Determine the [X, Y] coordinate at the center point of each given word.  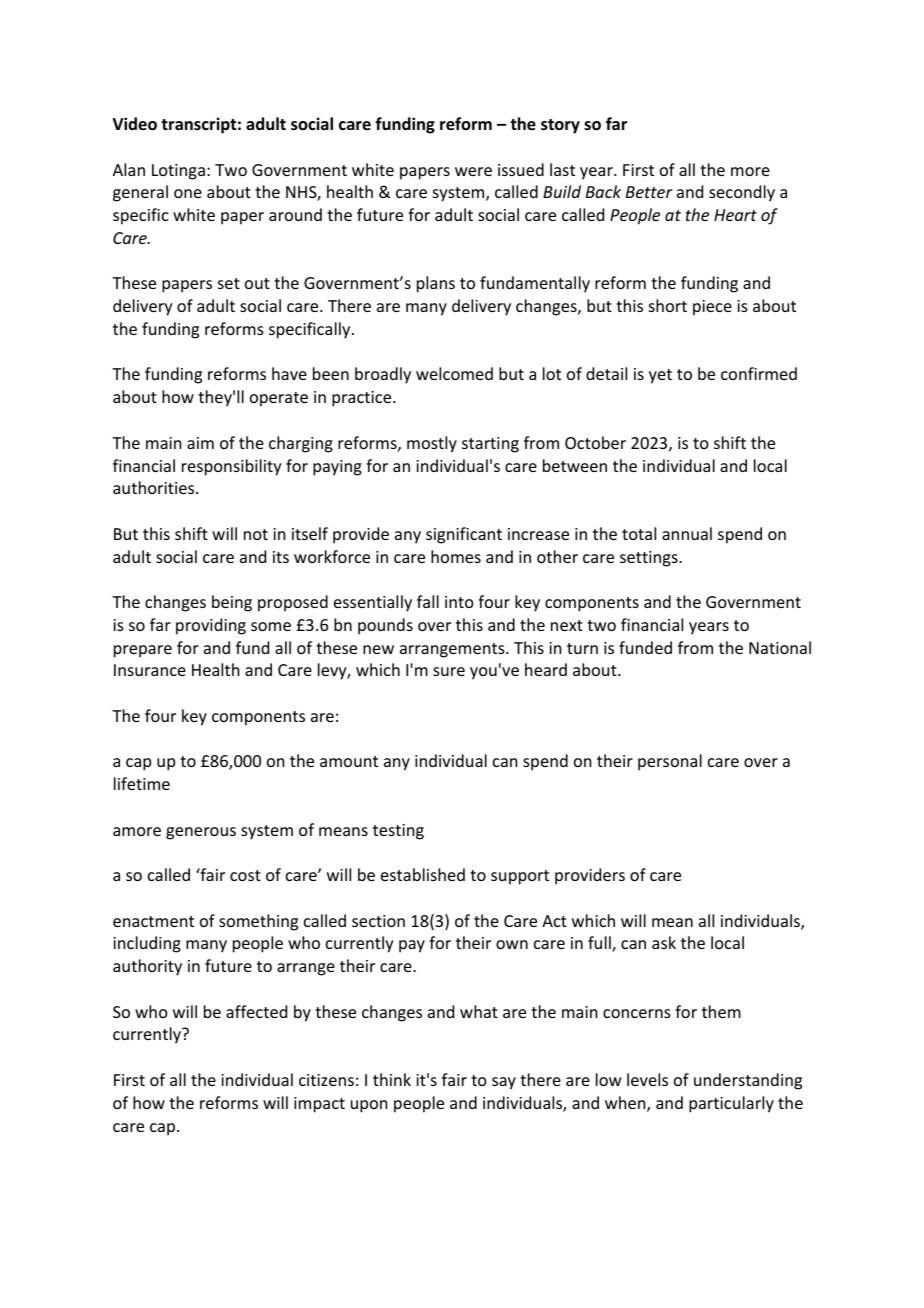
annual [687, 533]
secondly [742, 193]
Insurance [150, 670]
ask [664, 942]
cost [245, 875]
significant [464, 535]
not [256, 534]
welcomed [454, 373]
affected [256, 1011]
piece [712, 308]
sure [449, 671]
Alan [129, 169]
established [423, 874]
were [473, 171]
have [289, 373]
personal [670, 762]
